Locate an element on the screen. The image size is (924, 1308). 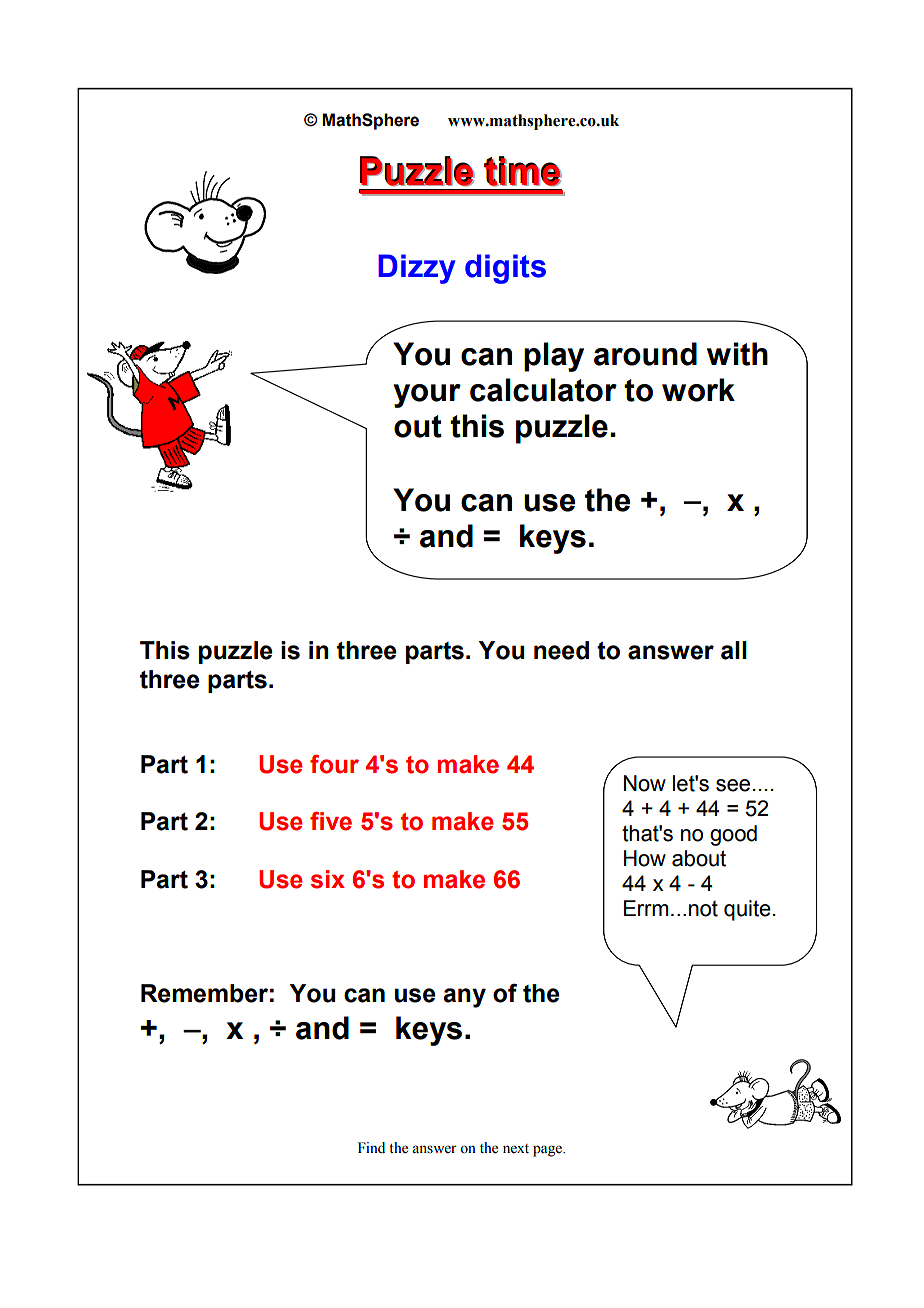
Dizzy is located at coordinates (417, 269).
